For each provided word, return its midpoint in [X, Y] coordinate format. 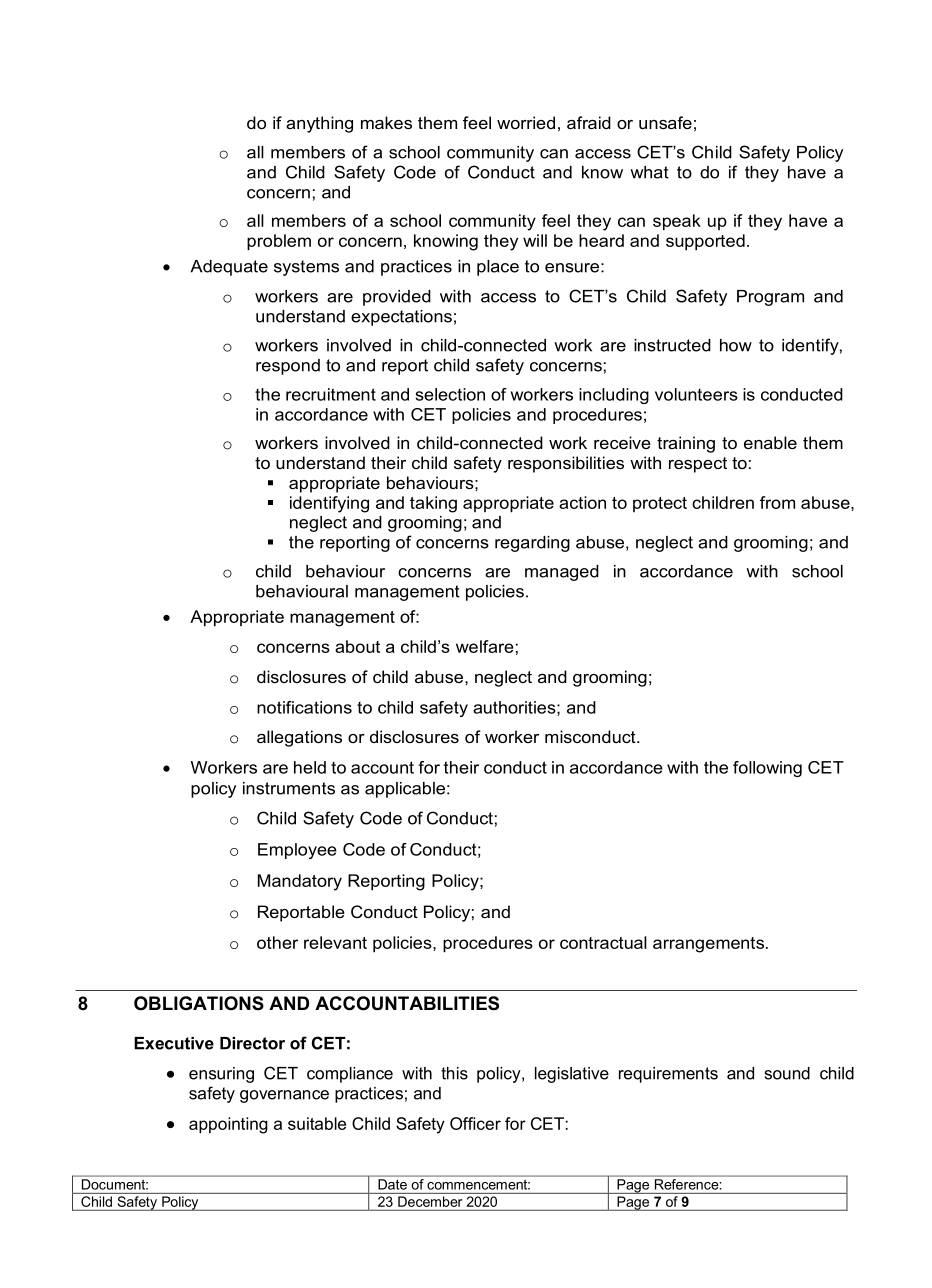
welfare [485, 646]
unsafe [665, 122]
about [357, 646]
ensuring [221, 1075]
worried [526, 122]
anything [319, 124]
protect [660, 504]
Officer [475, 1123]
